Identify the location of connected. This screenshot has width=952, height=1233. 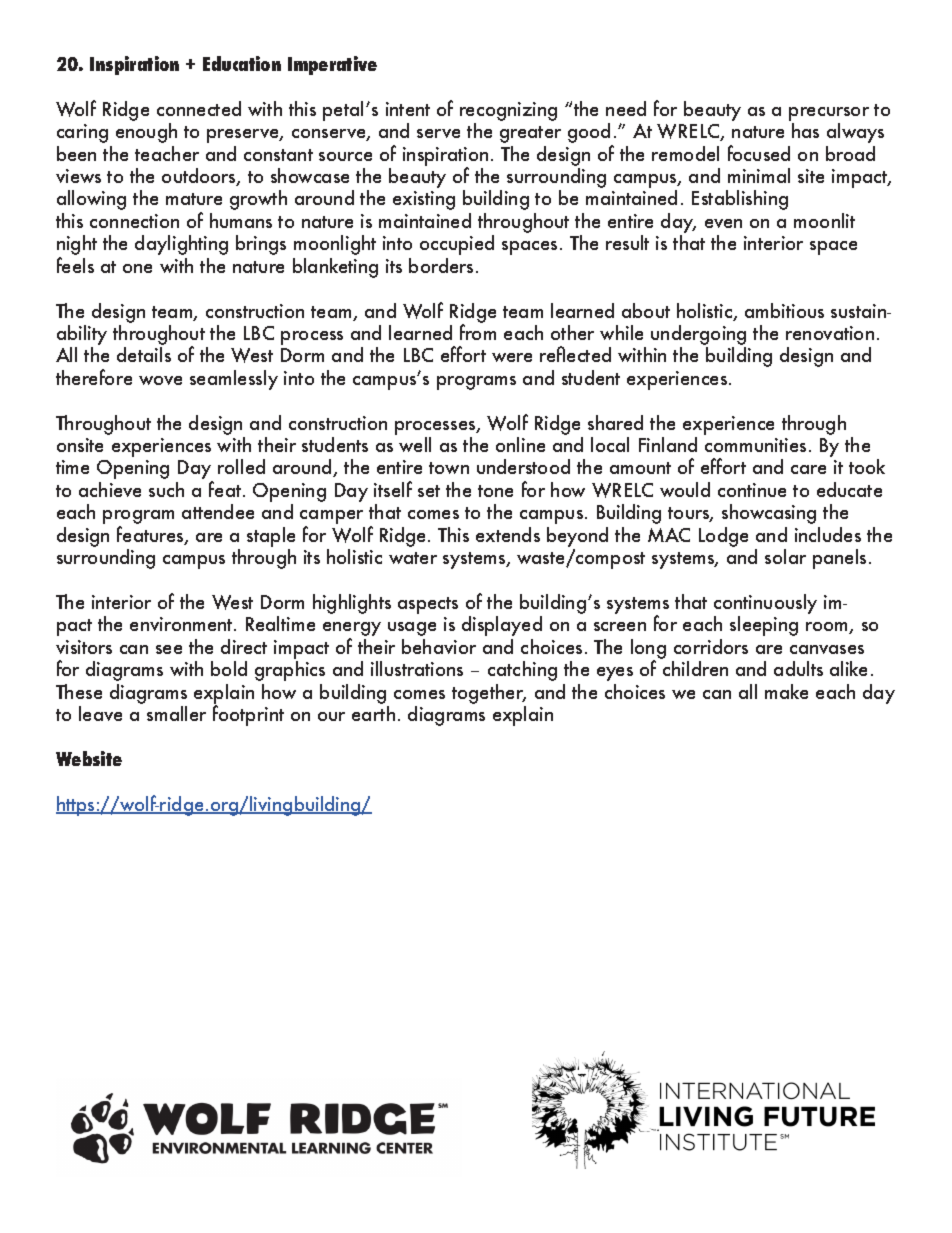
(199, 108).
